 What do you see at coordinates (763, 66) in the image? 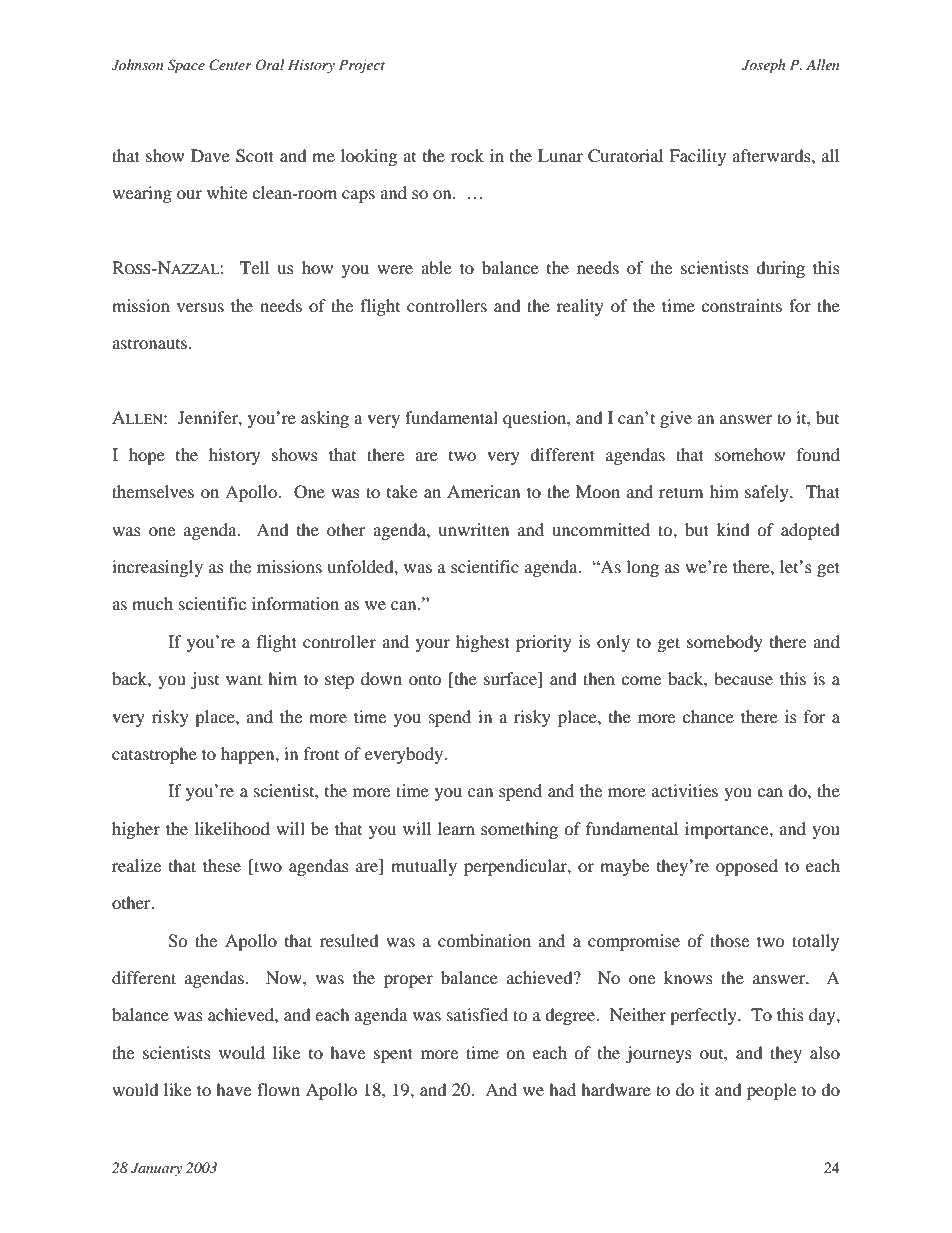
I see `Joseph` at bounding box center [763, 66].
